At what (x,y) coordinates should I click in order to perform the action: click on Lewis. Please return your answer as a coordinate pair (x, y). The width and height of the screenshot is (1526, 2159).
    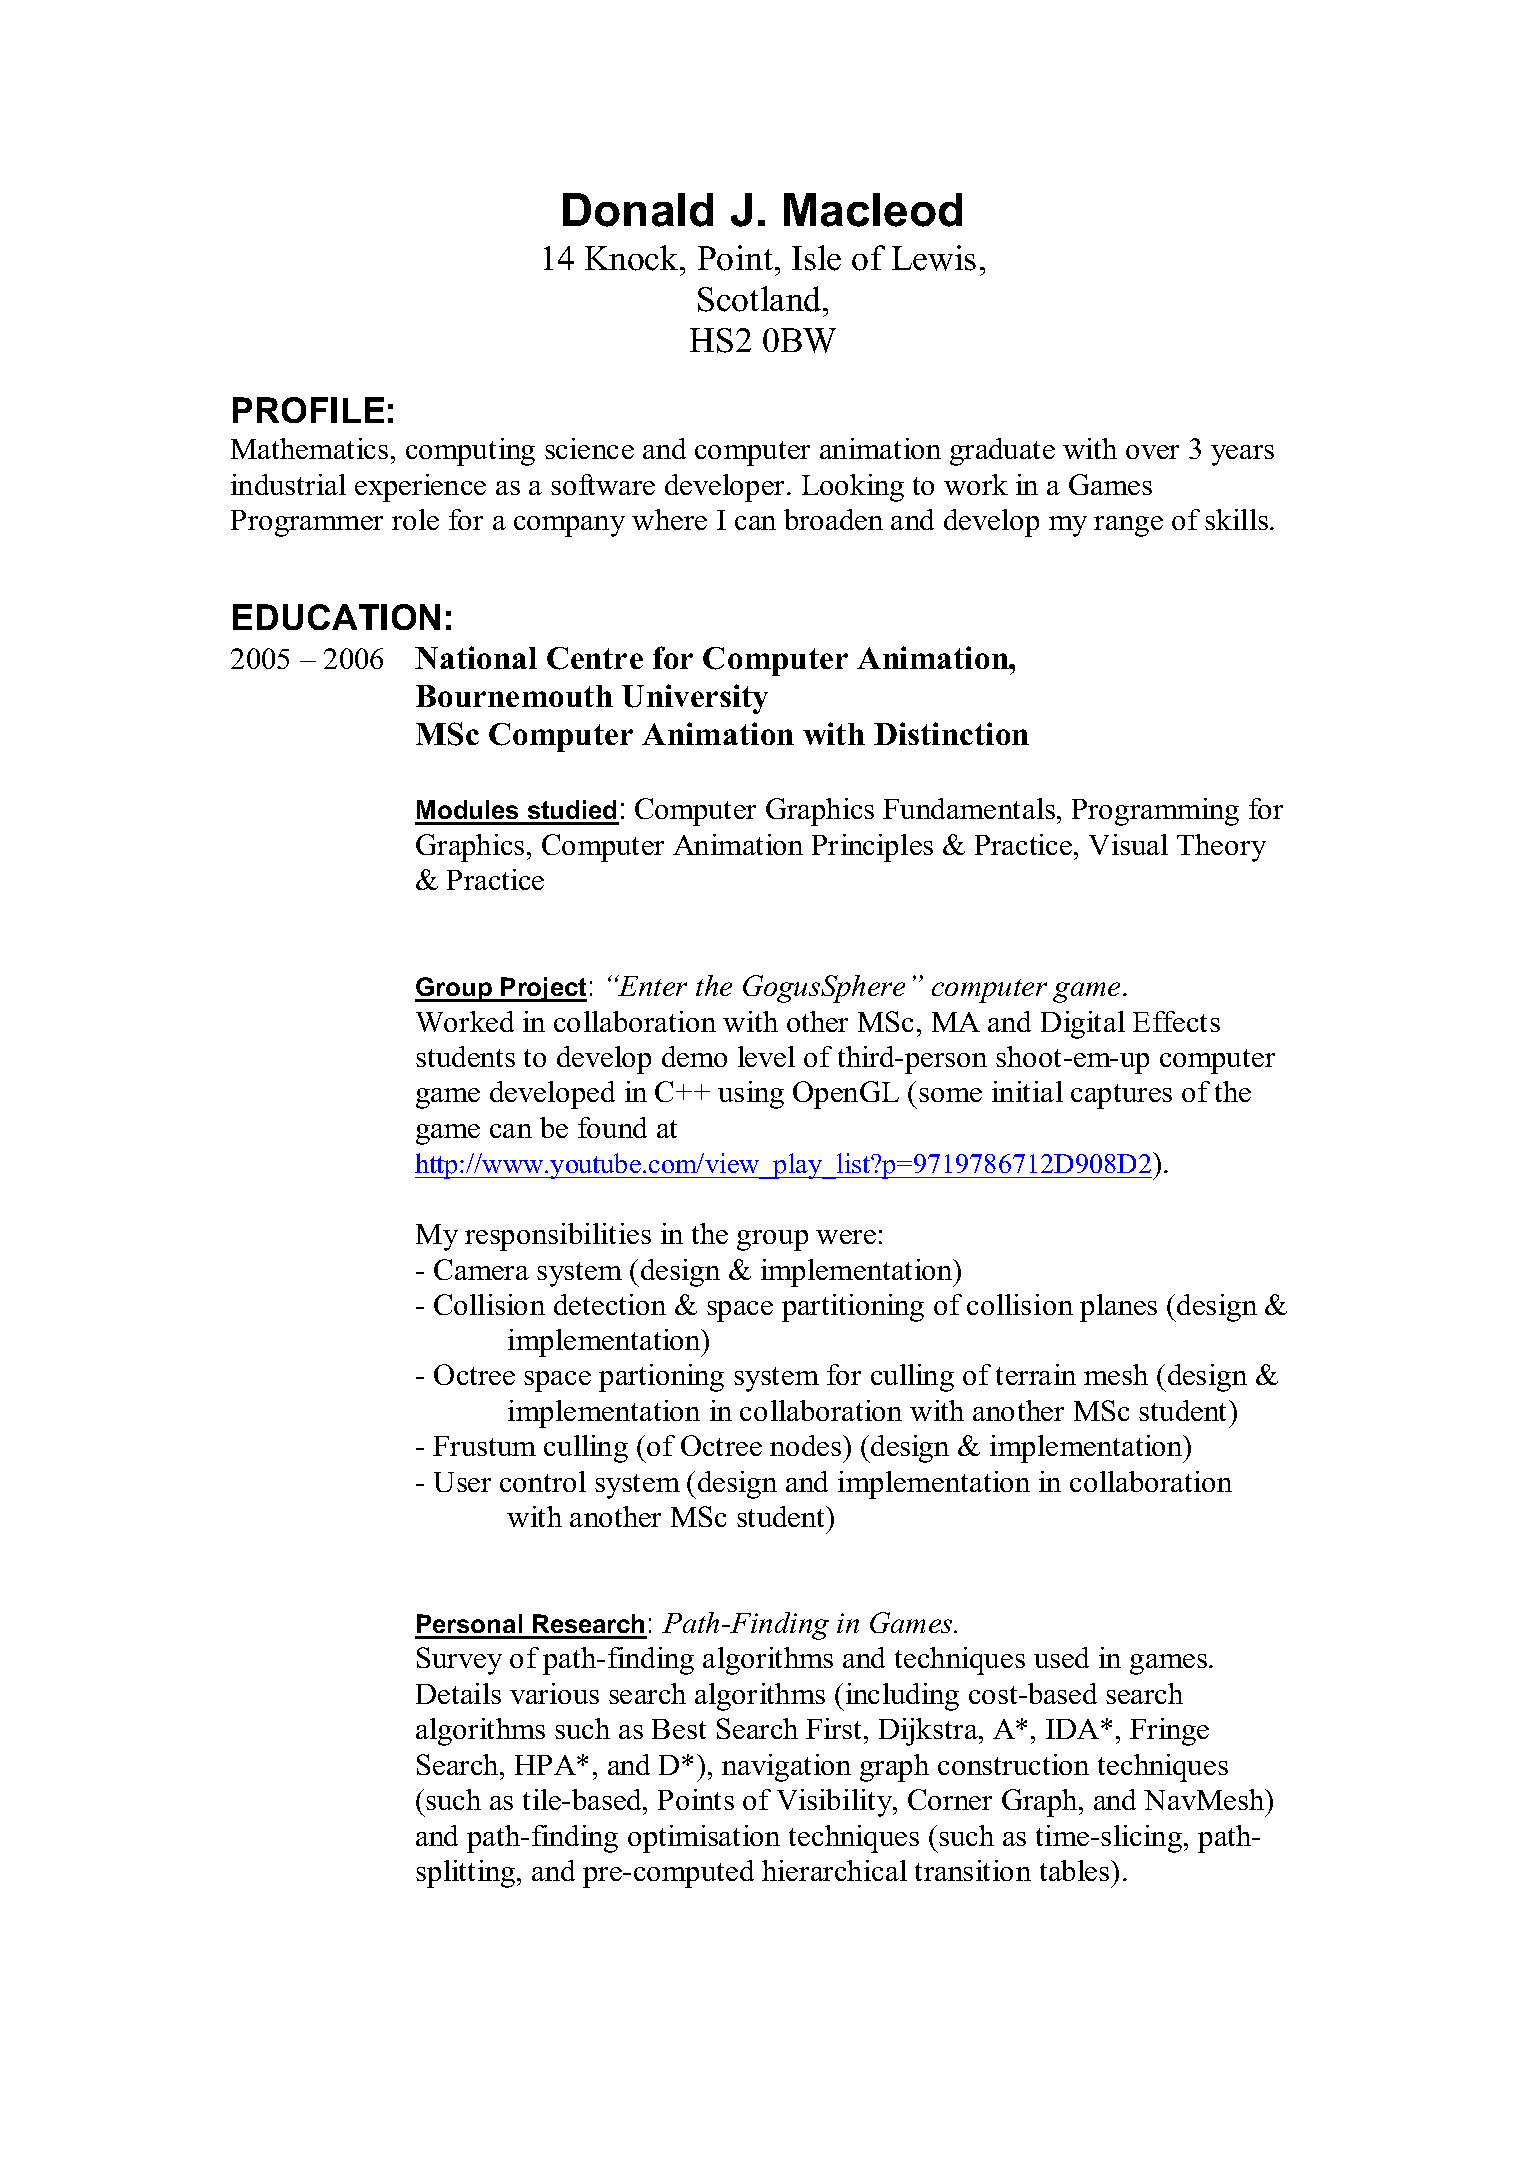
    Looking at the image, I should click on (934, 258).
